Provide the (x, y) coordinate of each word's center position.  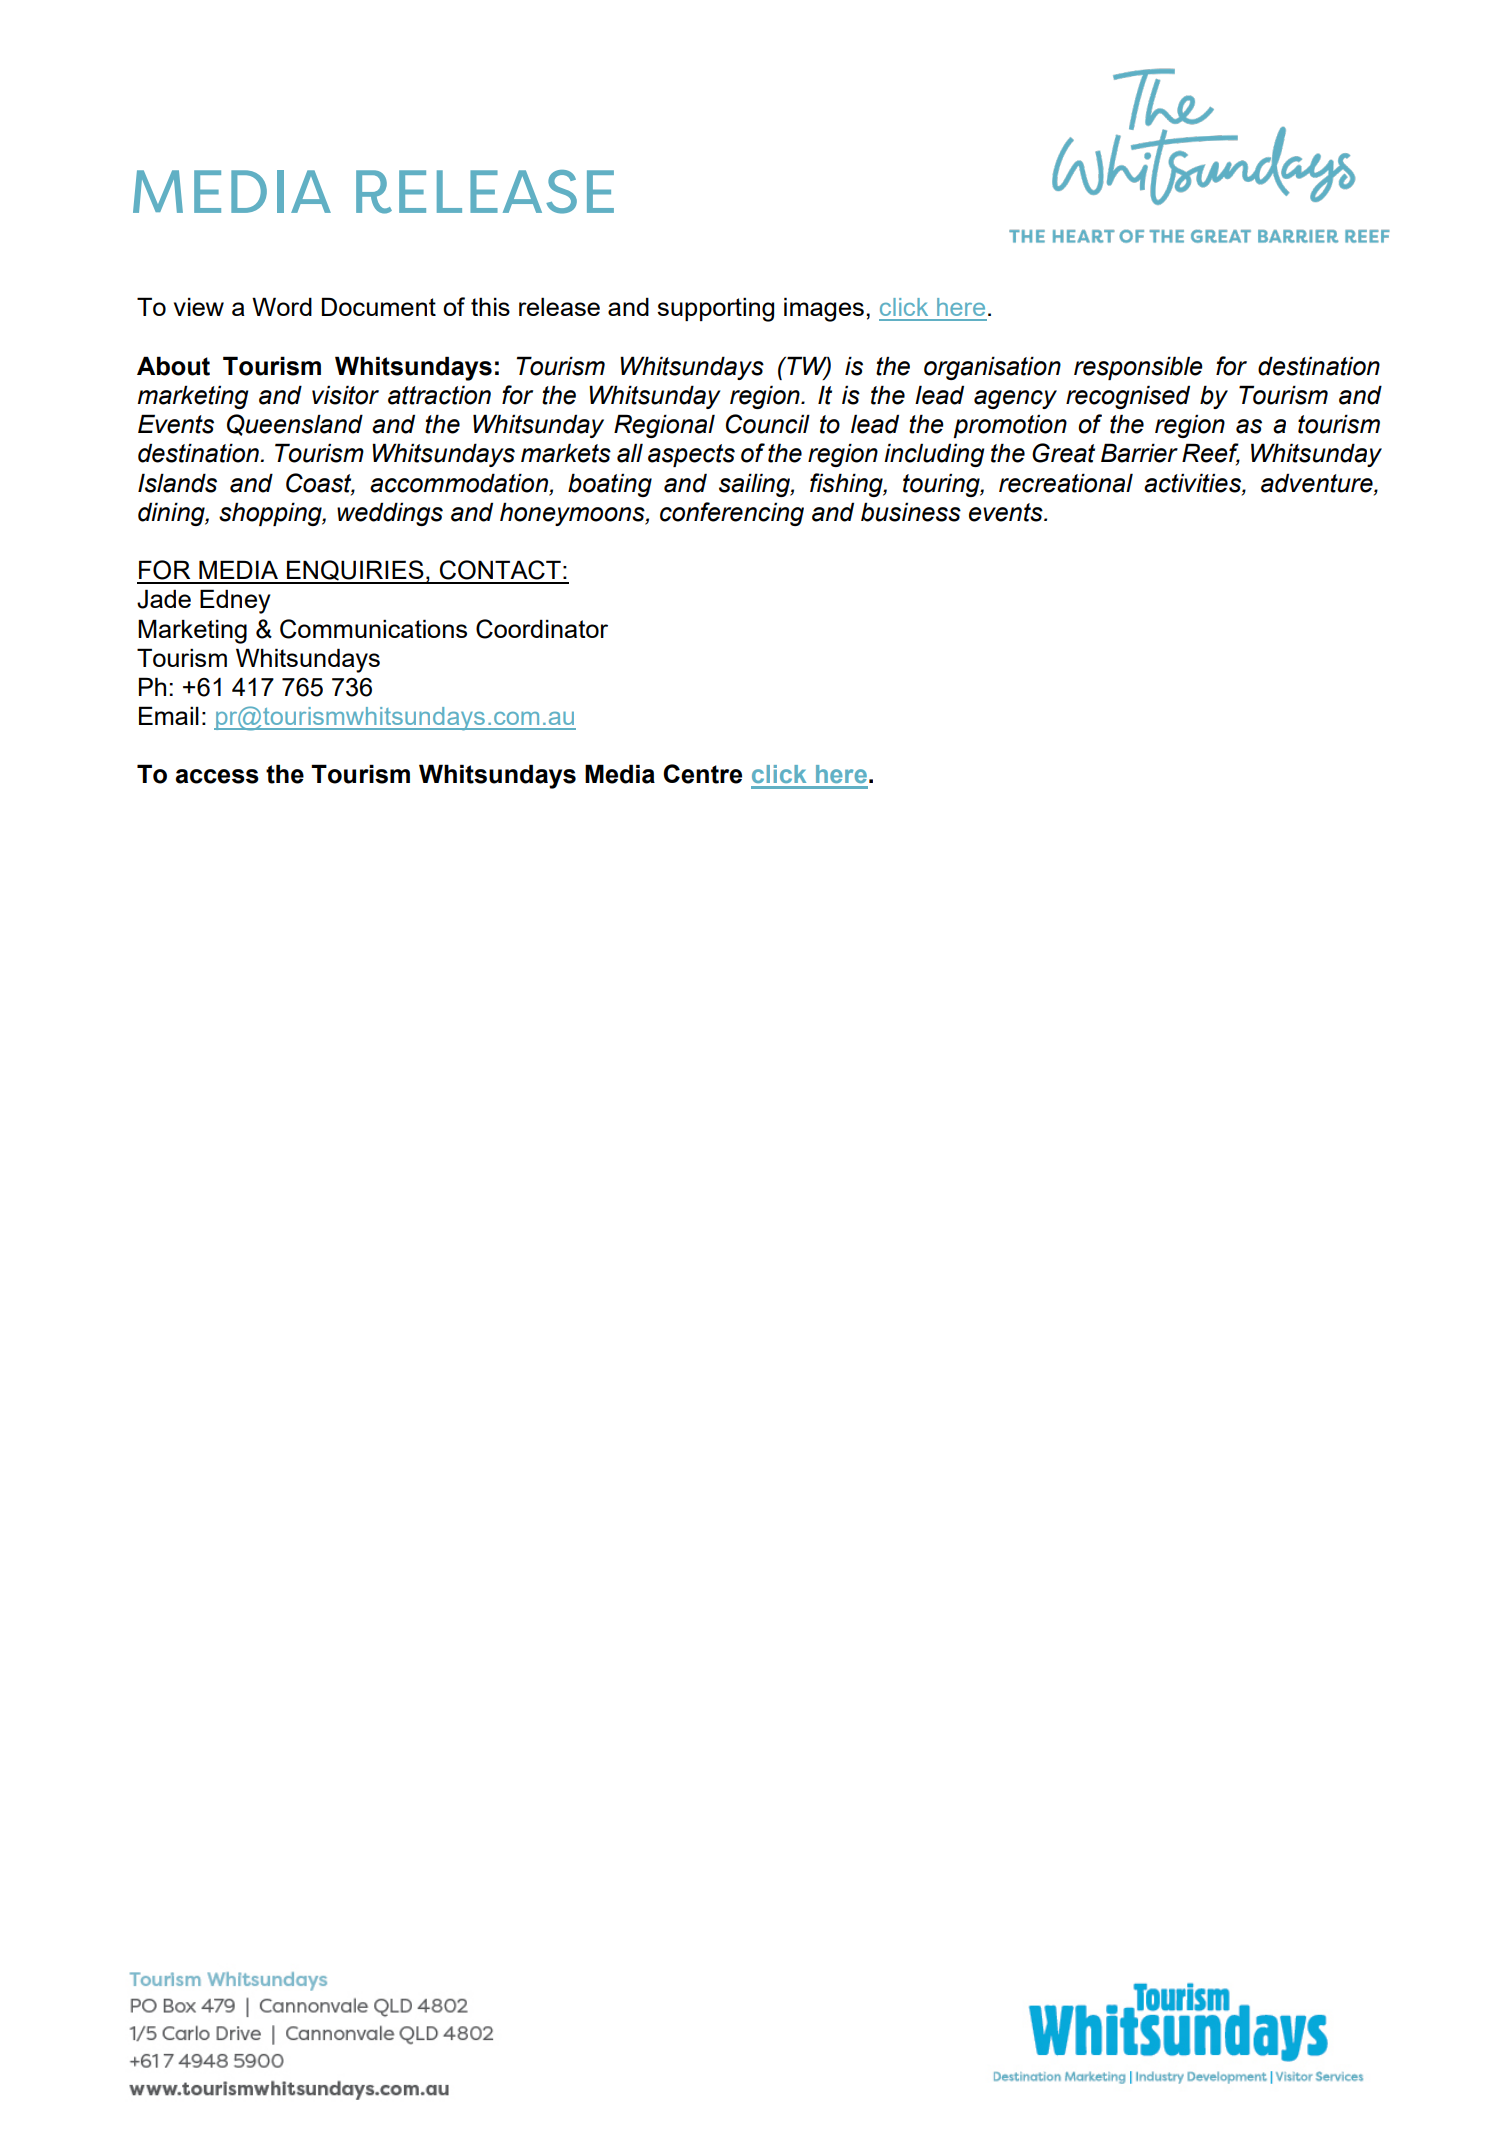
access (217, 776)
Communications (373, 629)
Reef (1211, 454)
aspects (691, 455)
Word (282, 306)
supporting (715, 309)
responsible (1138, 368)
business (911, 512)
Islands (177, 483)
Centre (702, 774)
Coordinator (542, 629)
